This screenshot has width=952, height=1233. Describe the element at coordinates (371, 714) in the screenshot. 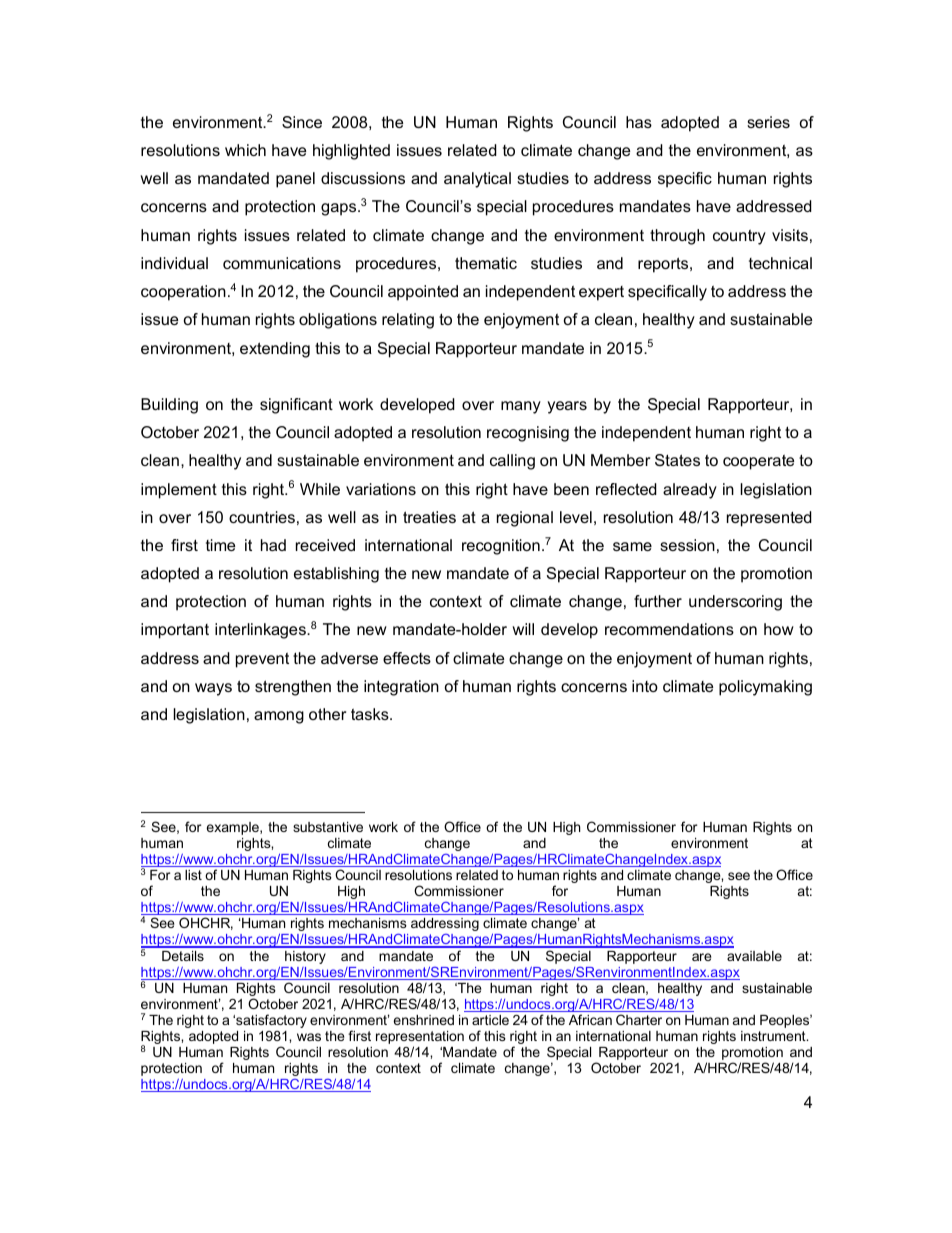

I see `tasks` at that location.
